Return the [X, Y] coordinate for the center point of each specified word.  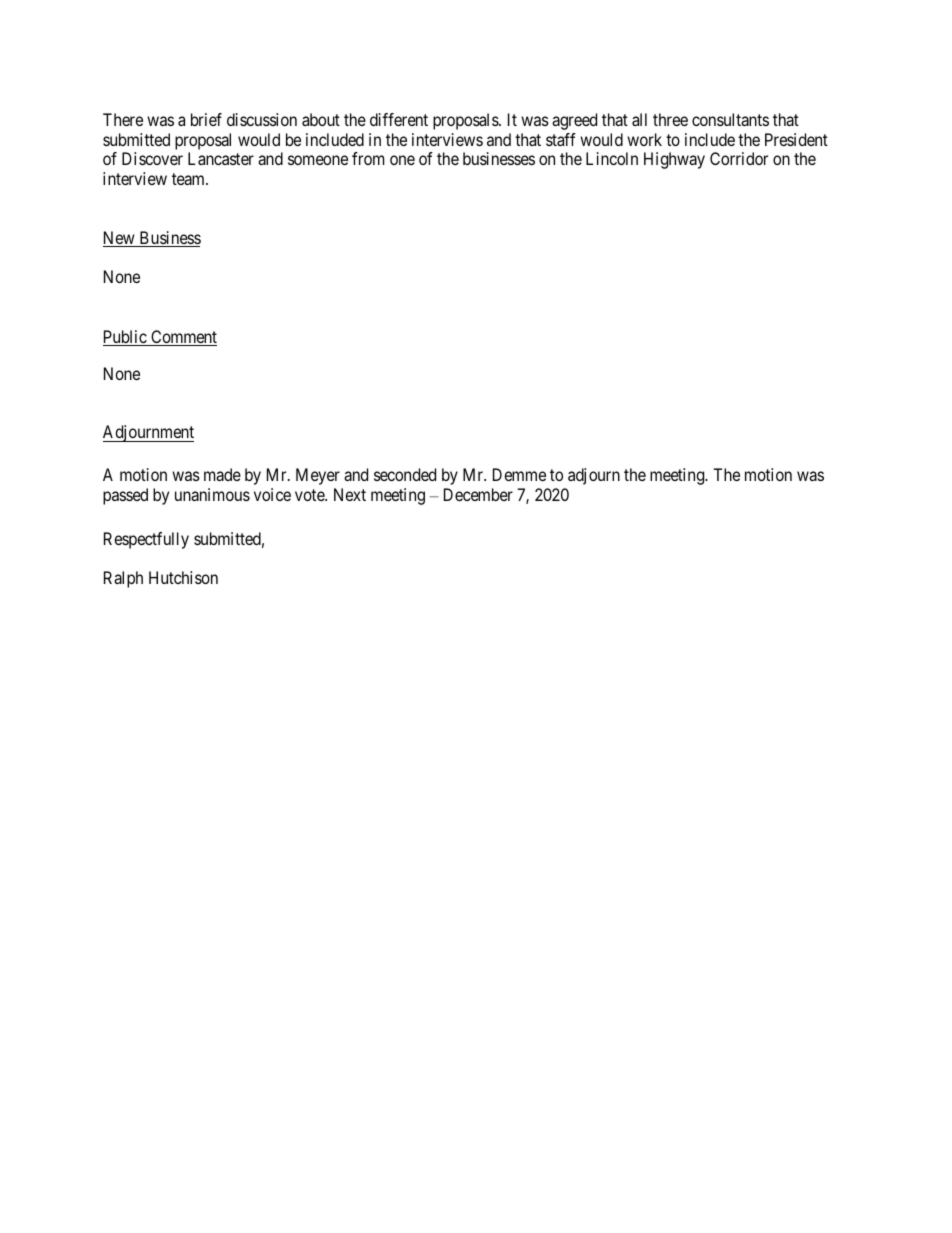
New [120, 239]
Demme [519, 474]
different [399, 119]
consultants [730, 119]
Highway [674, 160]
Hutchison [183, 577]
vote [310, 495]
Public [125, 338]
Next [350, 494]
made [222, 474]
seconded [405, 474]
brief [206, 119]
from [368, 158]
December [478, 494]
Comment [183, 338]
